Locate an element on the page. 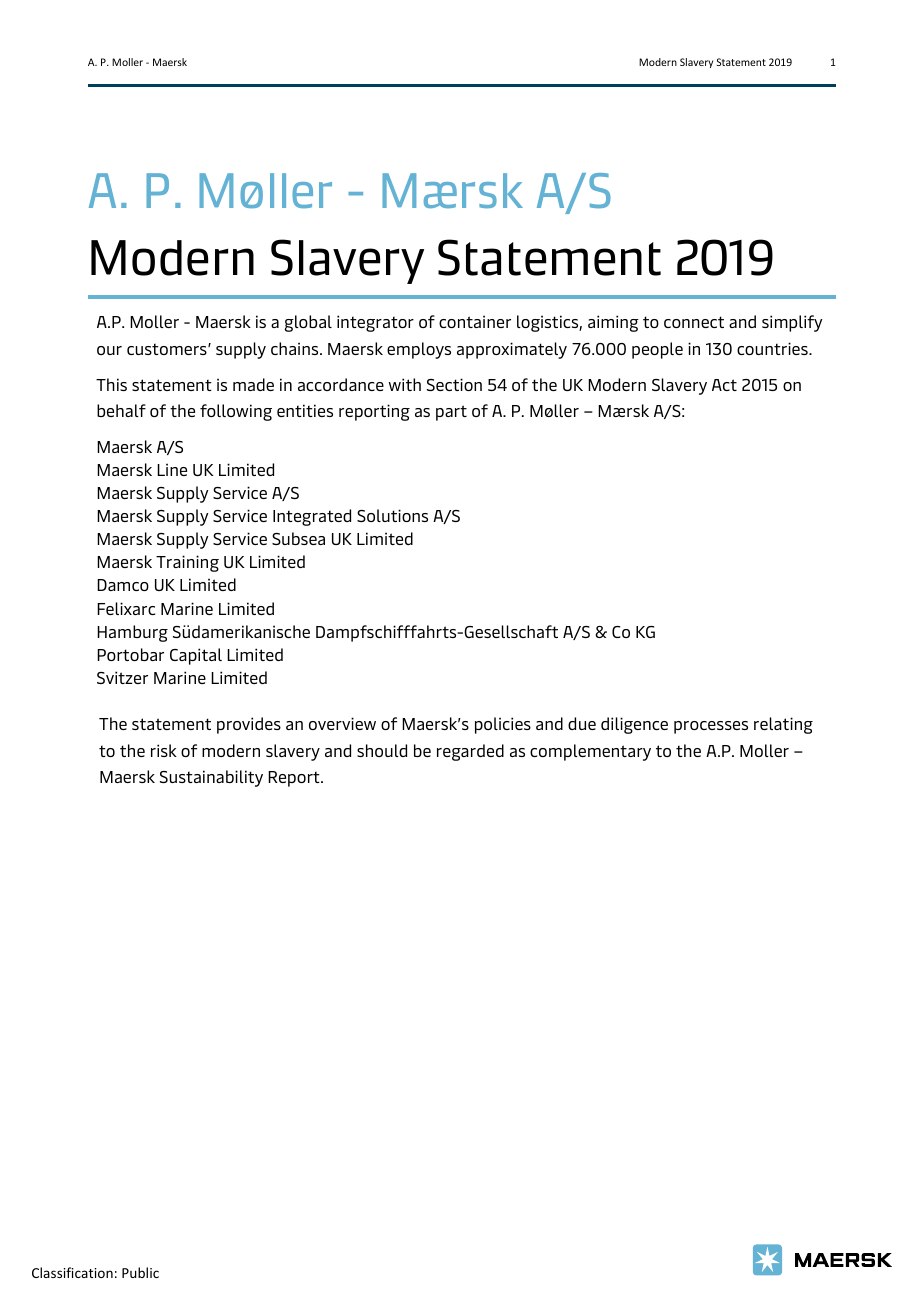  Sustainability is located at coordinates (211, 778).
